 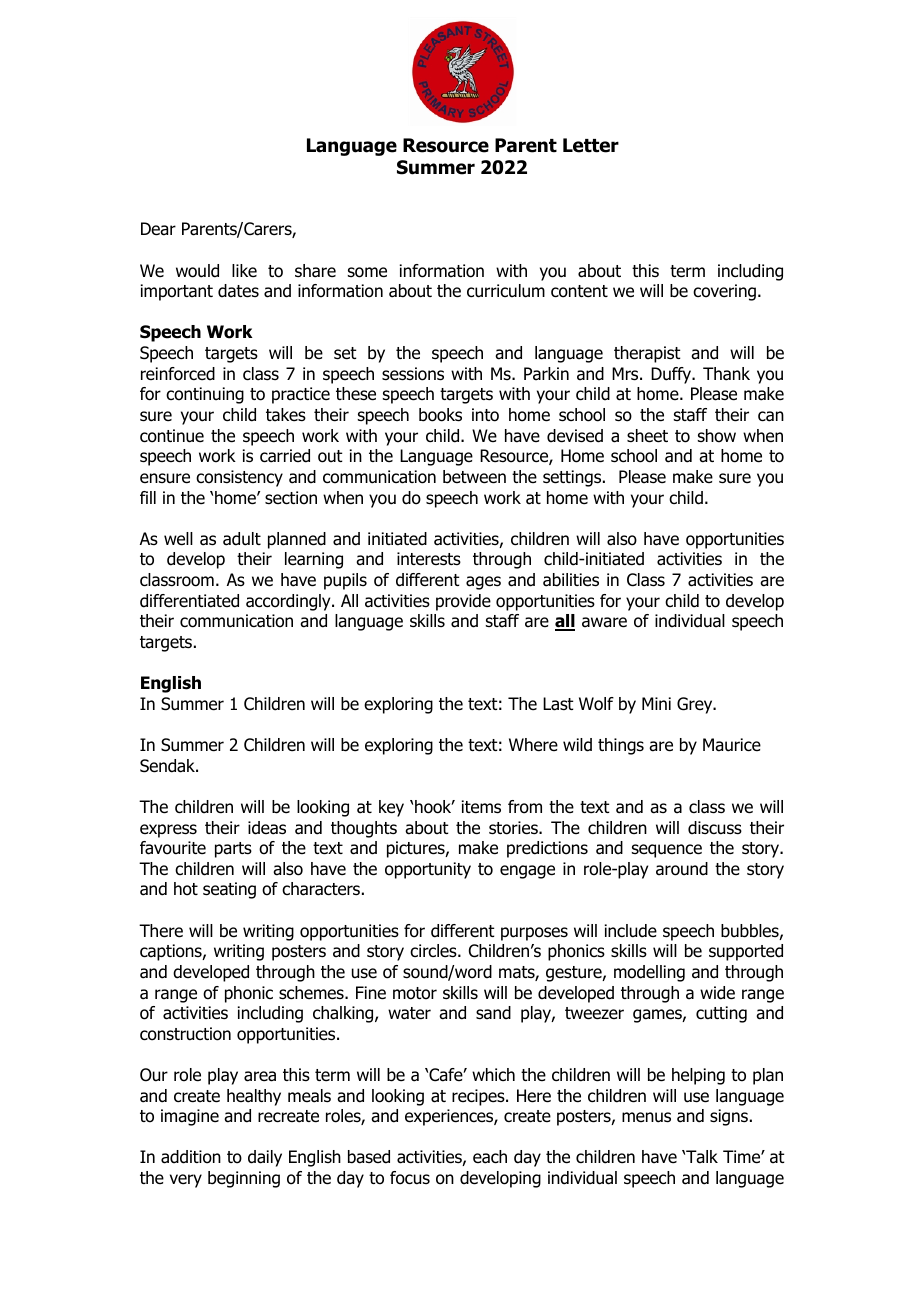 I want to click on around, so click(x=682, y=869).
